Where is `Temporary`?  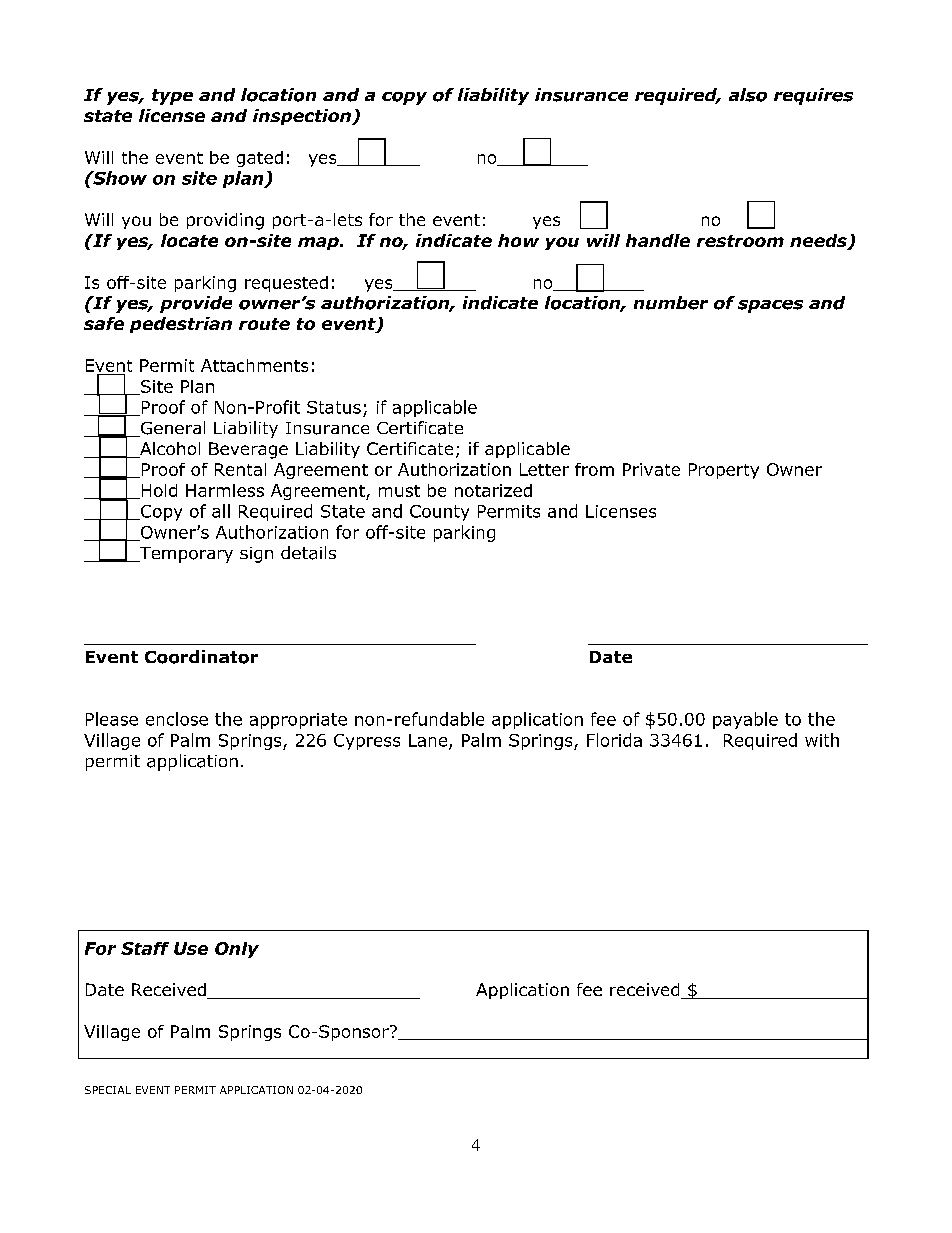
Temporary is located at coordinates (185, 555).
